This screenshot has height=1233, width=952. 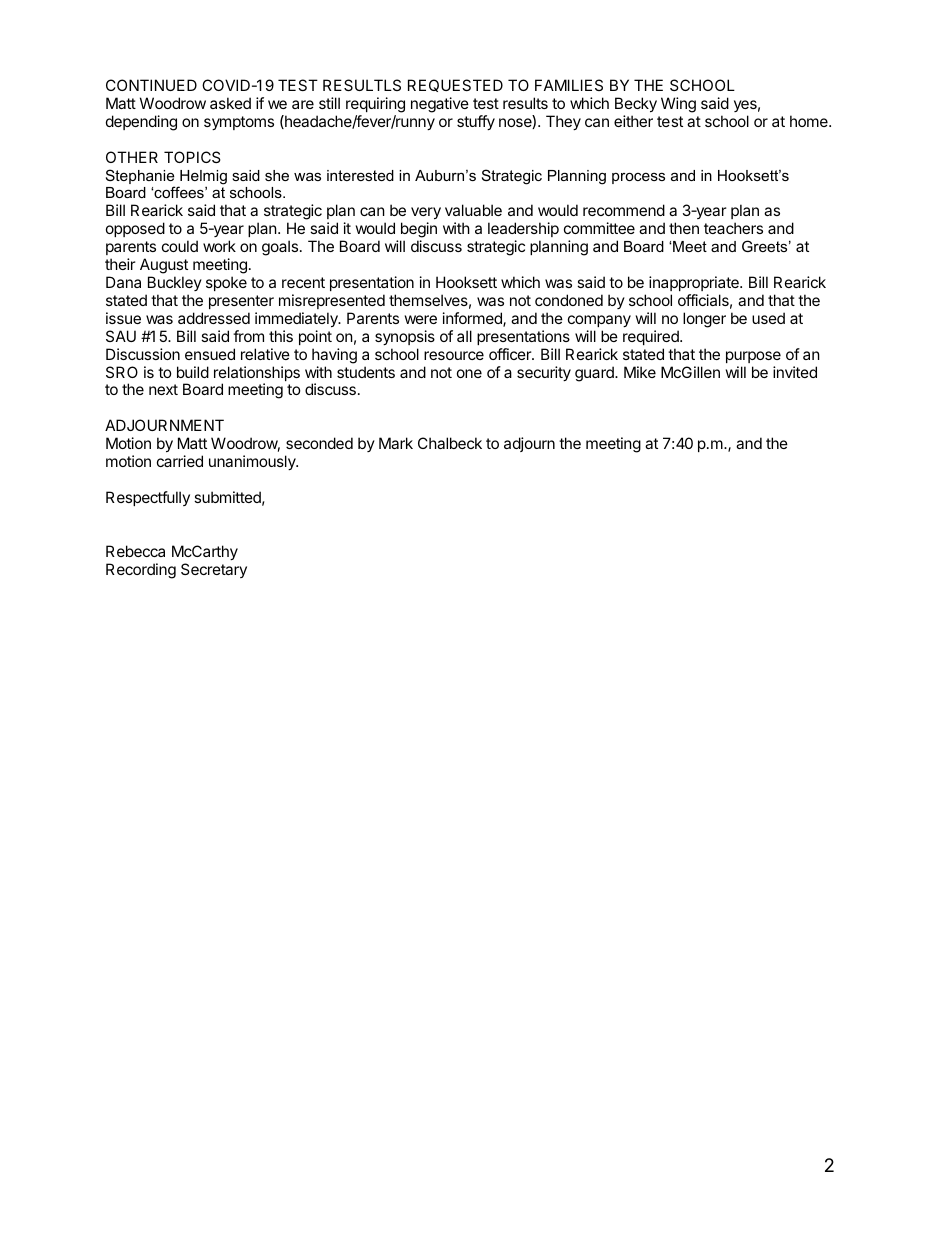 I want to click on longer, so click(x=704, y=320).
